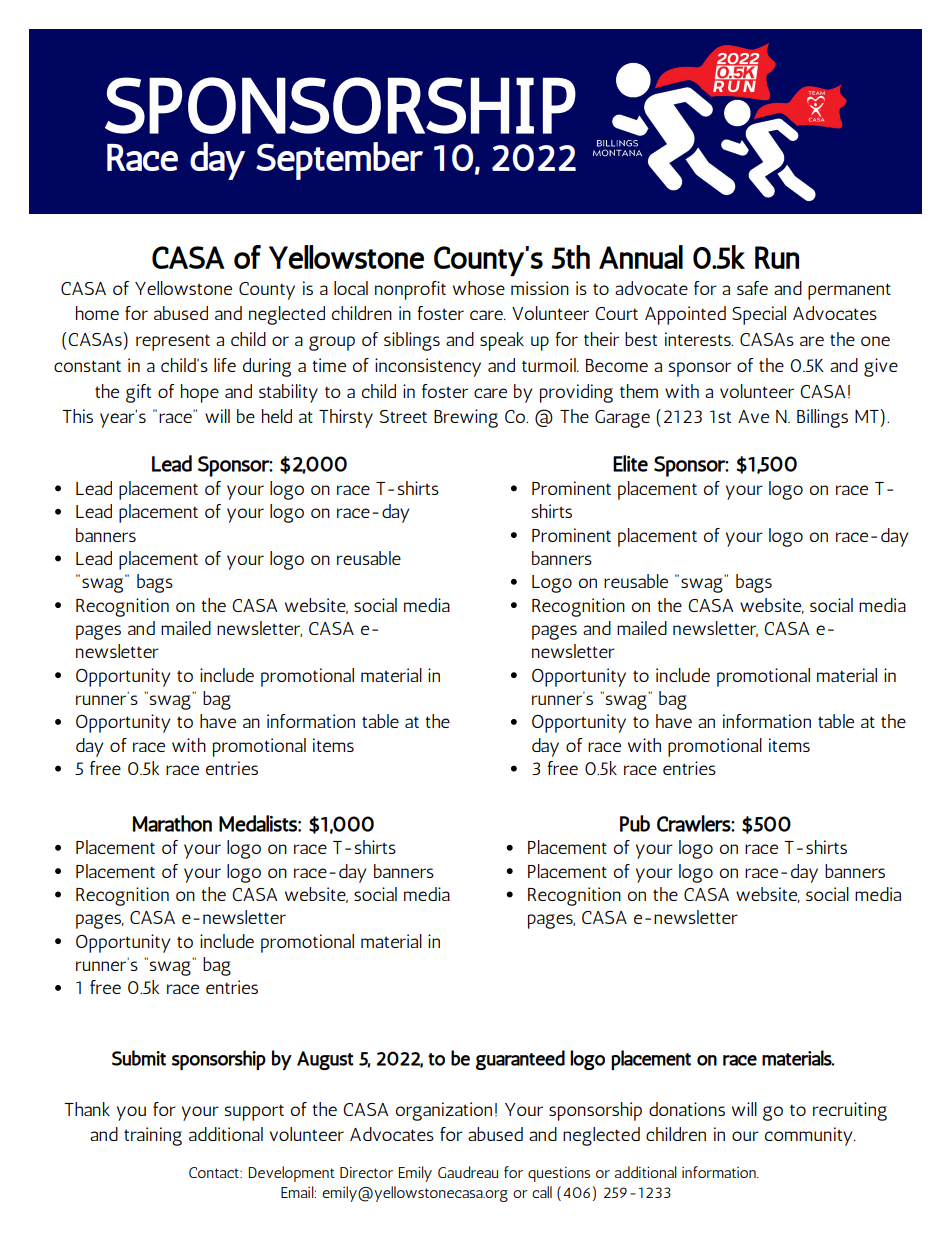  Describe the element at coordinates (630, 463) in the screenshot. I see `Elite` at that location.
